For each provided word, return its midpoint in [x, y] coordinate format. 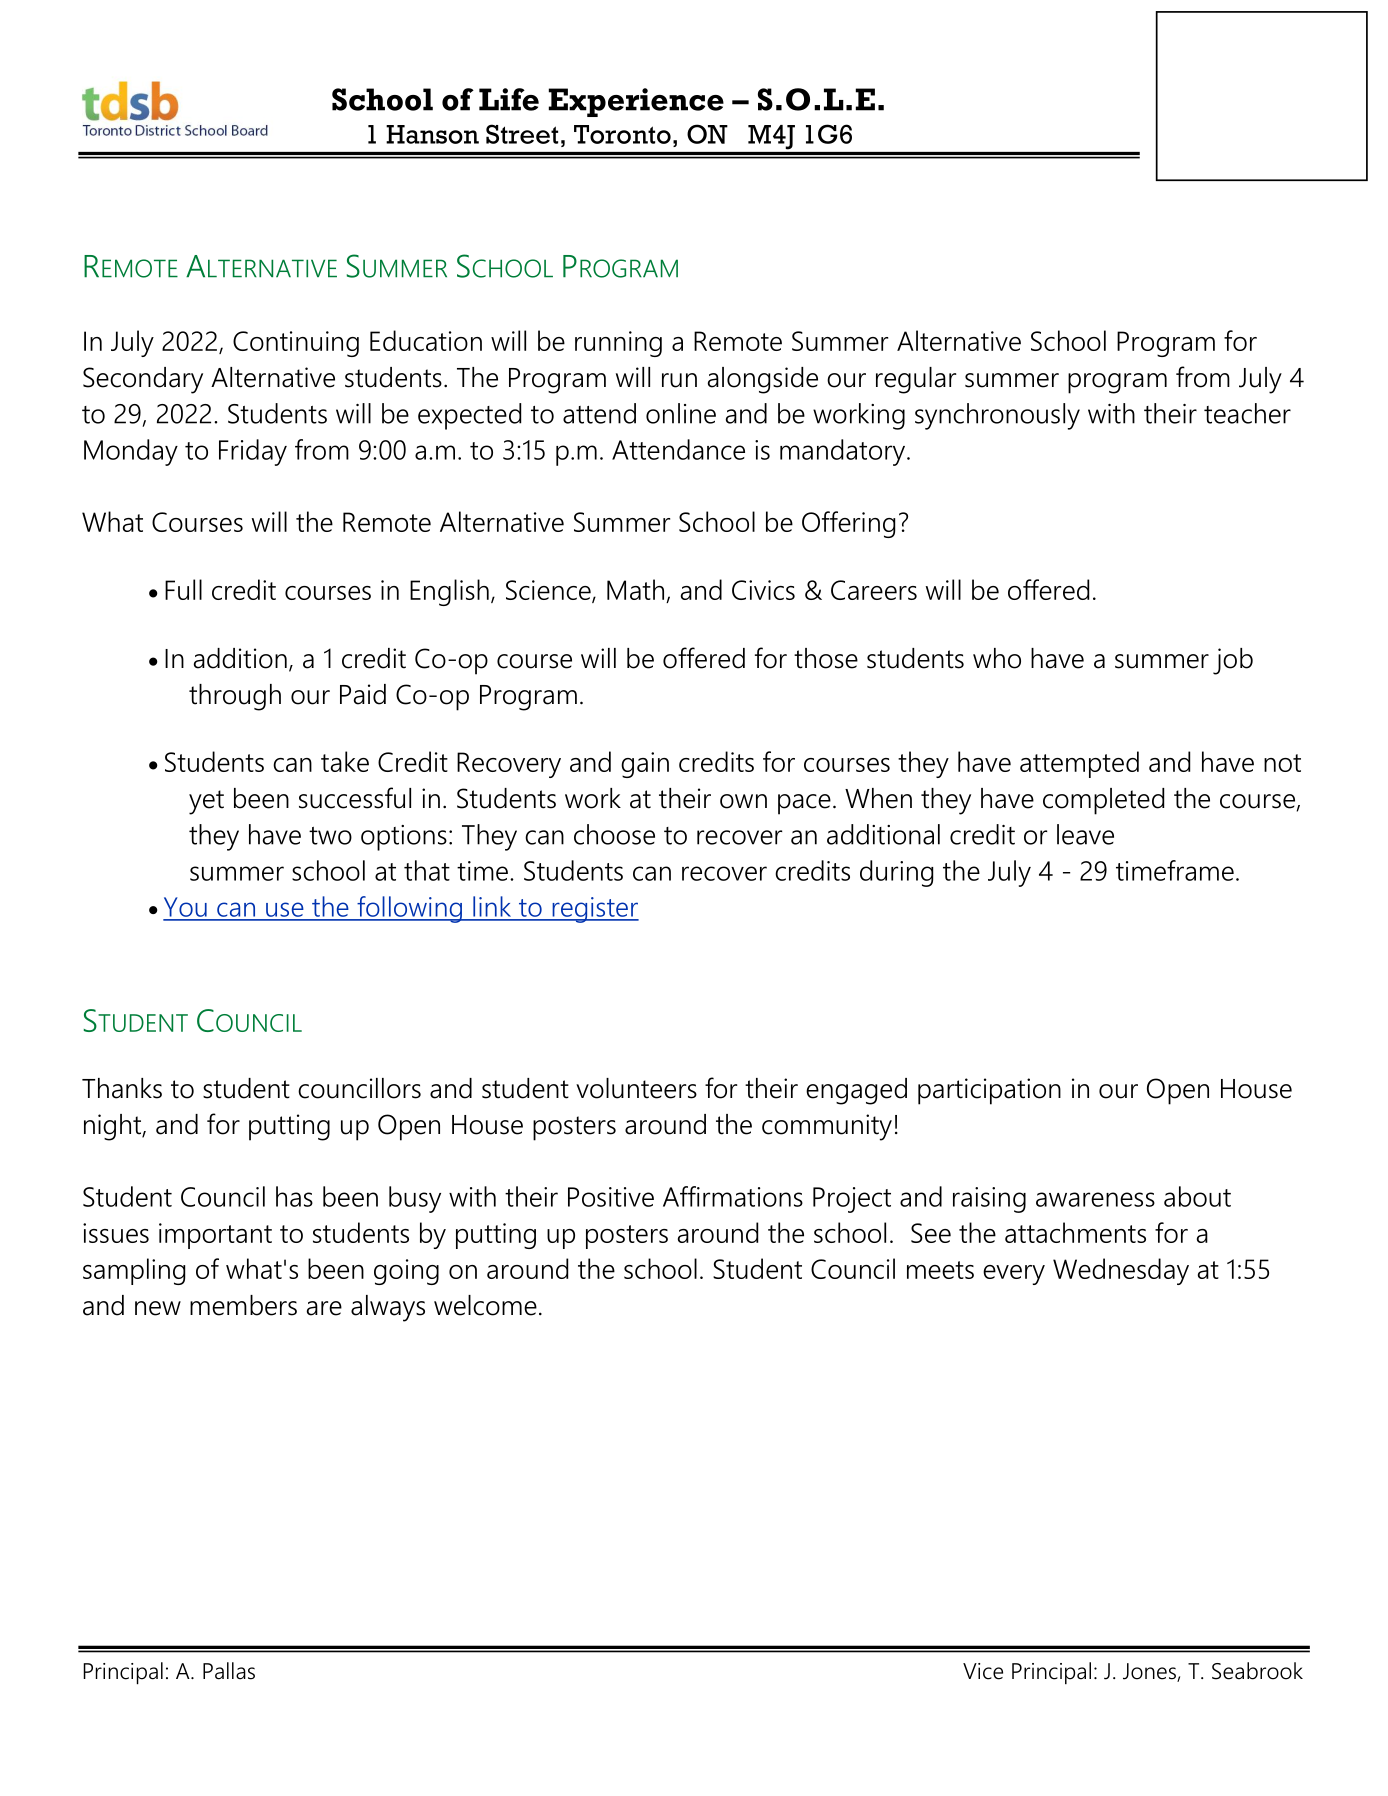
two [330, 836]
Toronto [622, 134]
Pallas [229, 1671]
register [594, 910]
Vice [983, 1671]
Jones [1150, 1672]
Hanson [432, 134]
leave [1085, 834]
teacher [1247, 413]
